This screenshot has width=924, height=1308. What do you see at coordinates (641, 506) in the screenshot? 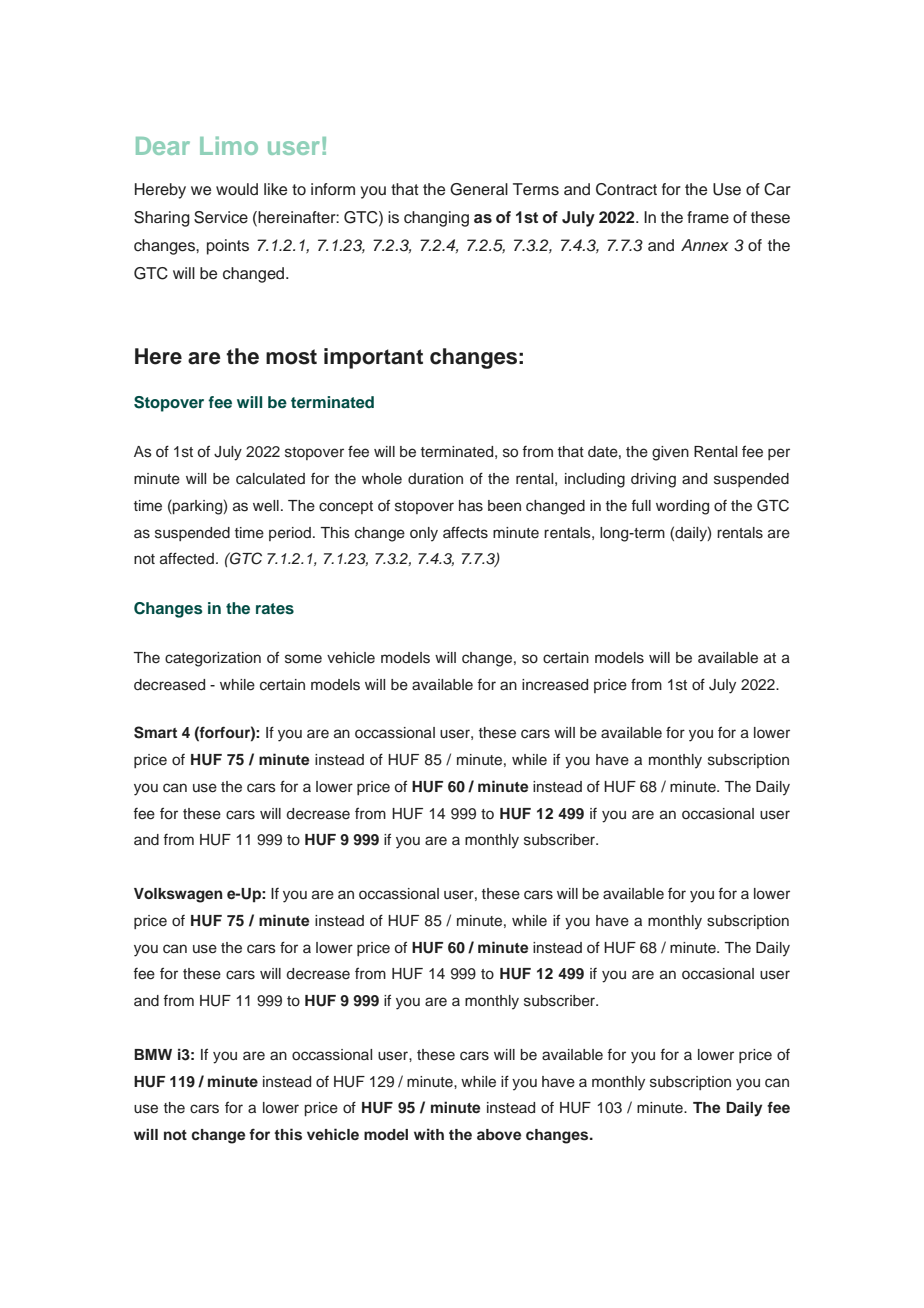
I see `full` at bounding box center [641, 506].
